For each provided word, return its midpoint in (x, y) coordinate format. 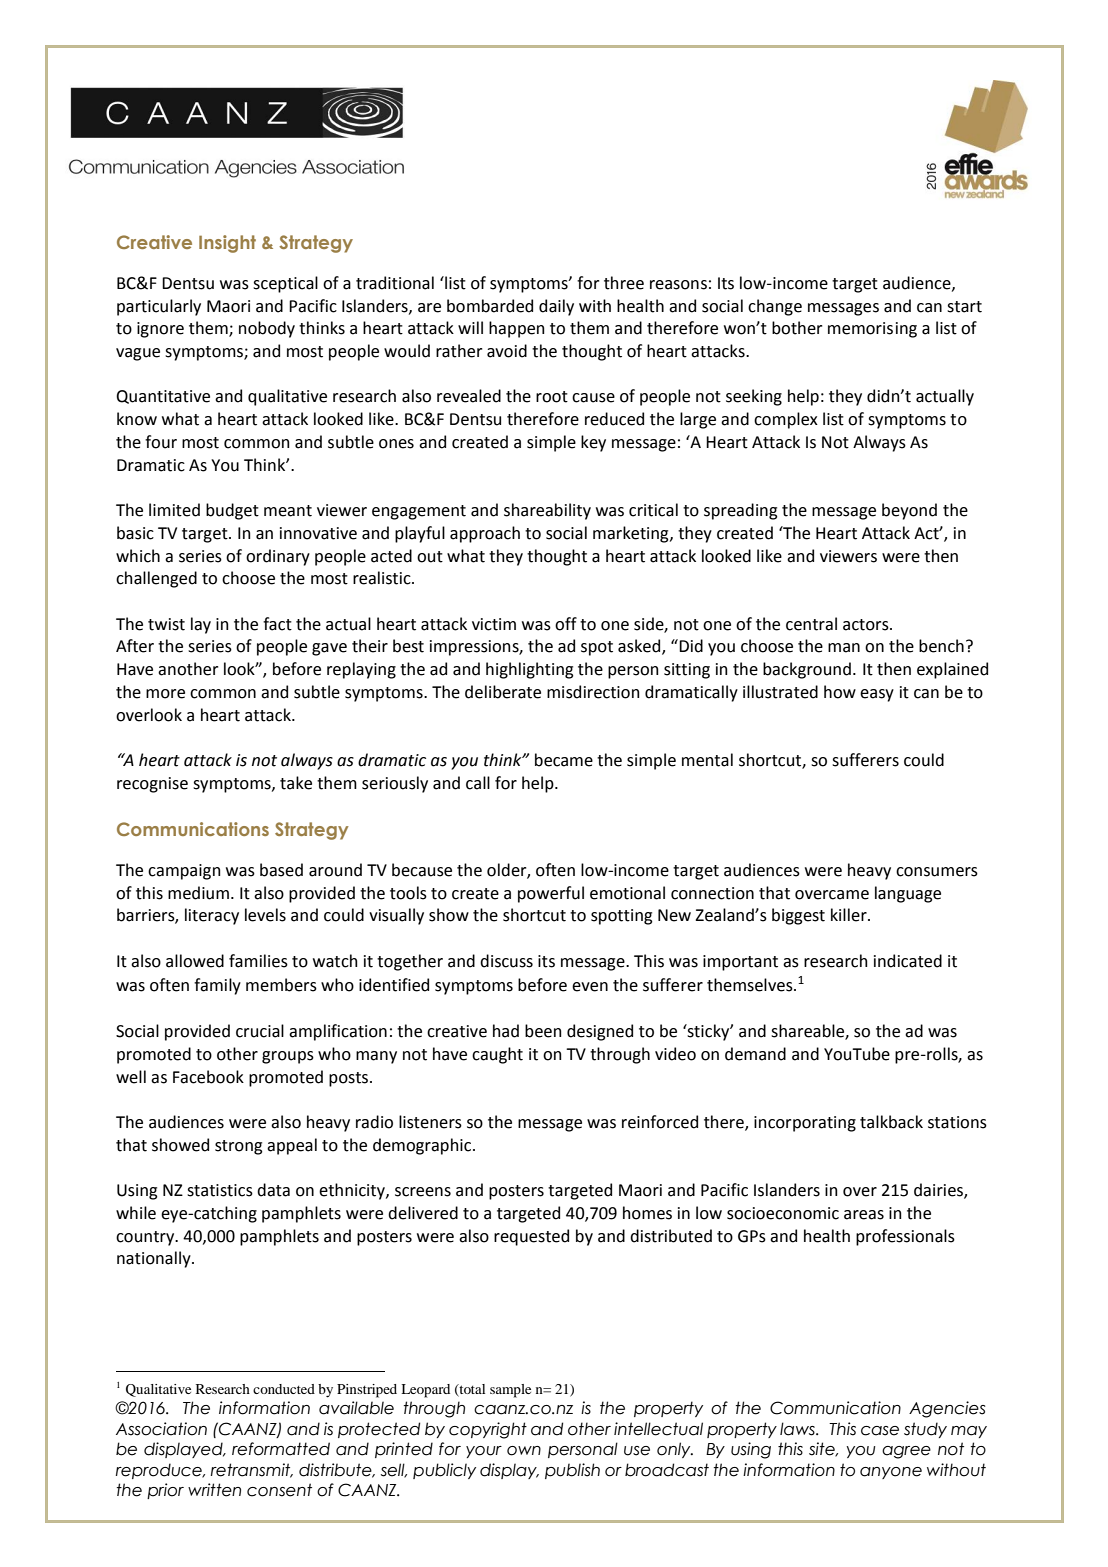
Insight (227, 244)
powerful (551, 894)
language (908, 894)
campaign (184, 872)
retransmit (252, 1470)
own (524, 1451)
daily (556, 307)
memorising (872, 330)
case (880, 1431)
